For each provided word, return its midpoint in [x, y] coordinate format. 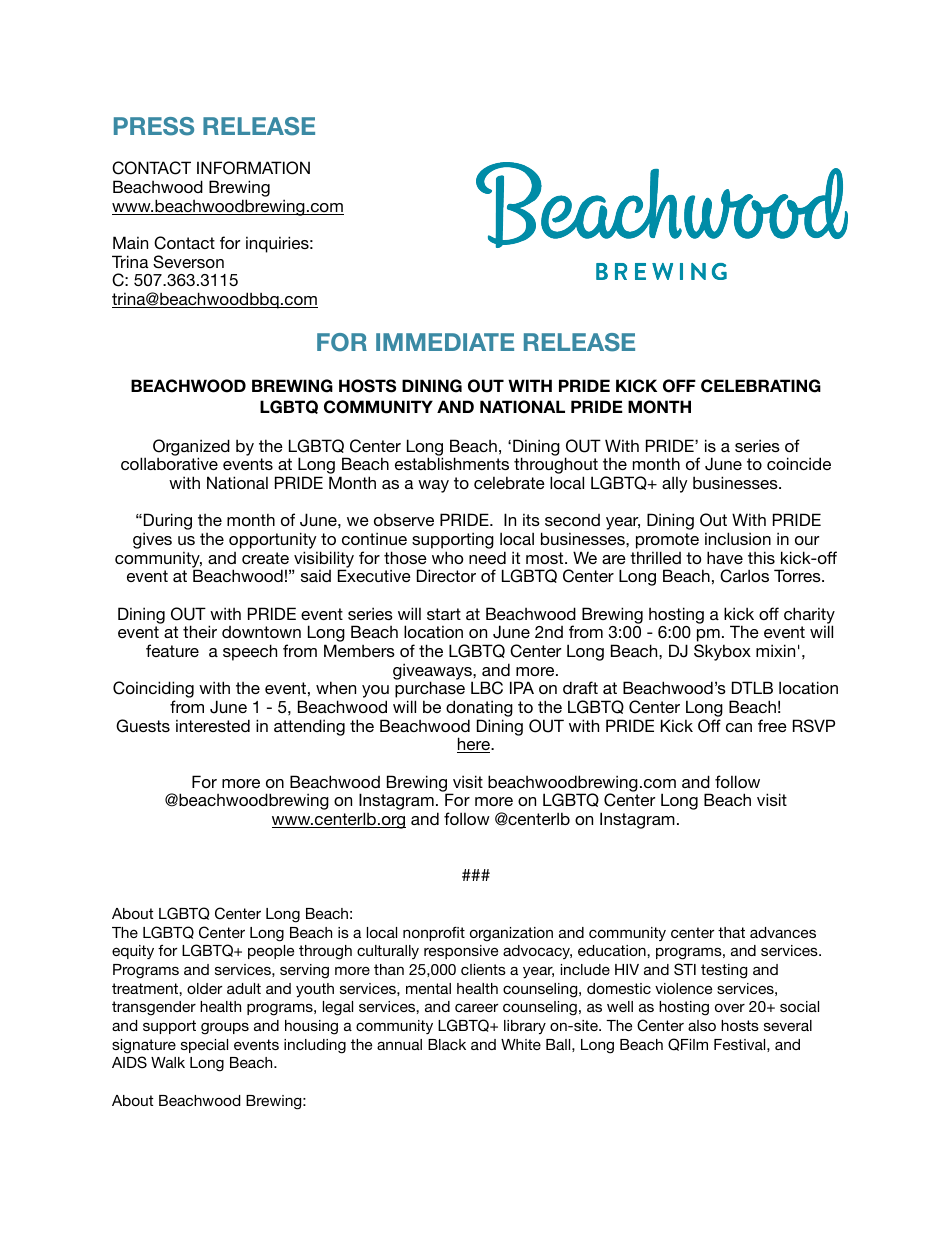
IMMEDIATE [445, 342]
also [702, 1025]
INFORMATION [253, 168]
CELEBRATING [761, 386]
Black [447, 1044]
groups [225, 1029]
